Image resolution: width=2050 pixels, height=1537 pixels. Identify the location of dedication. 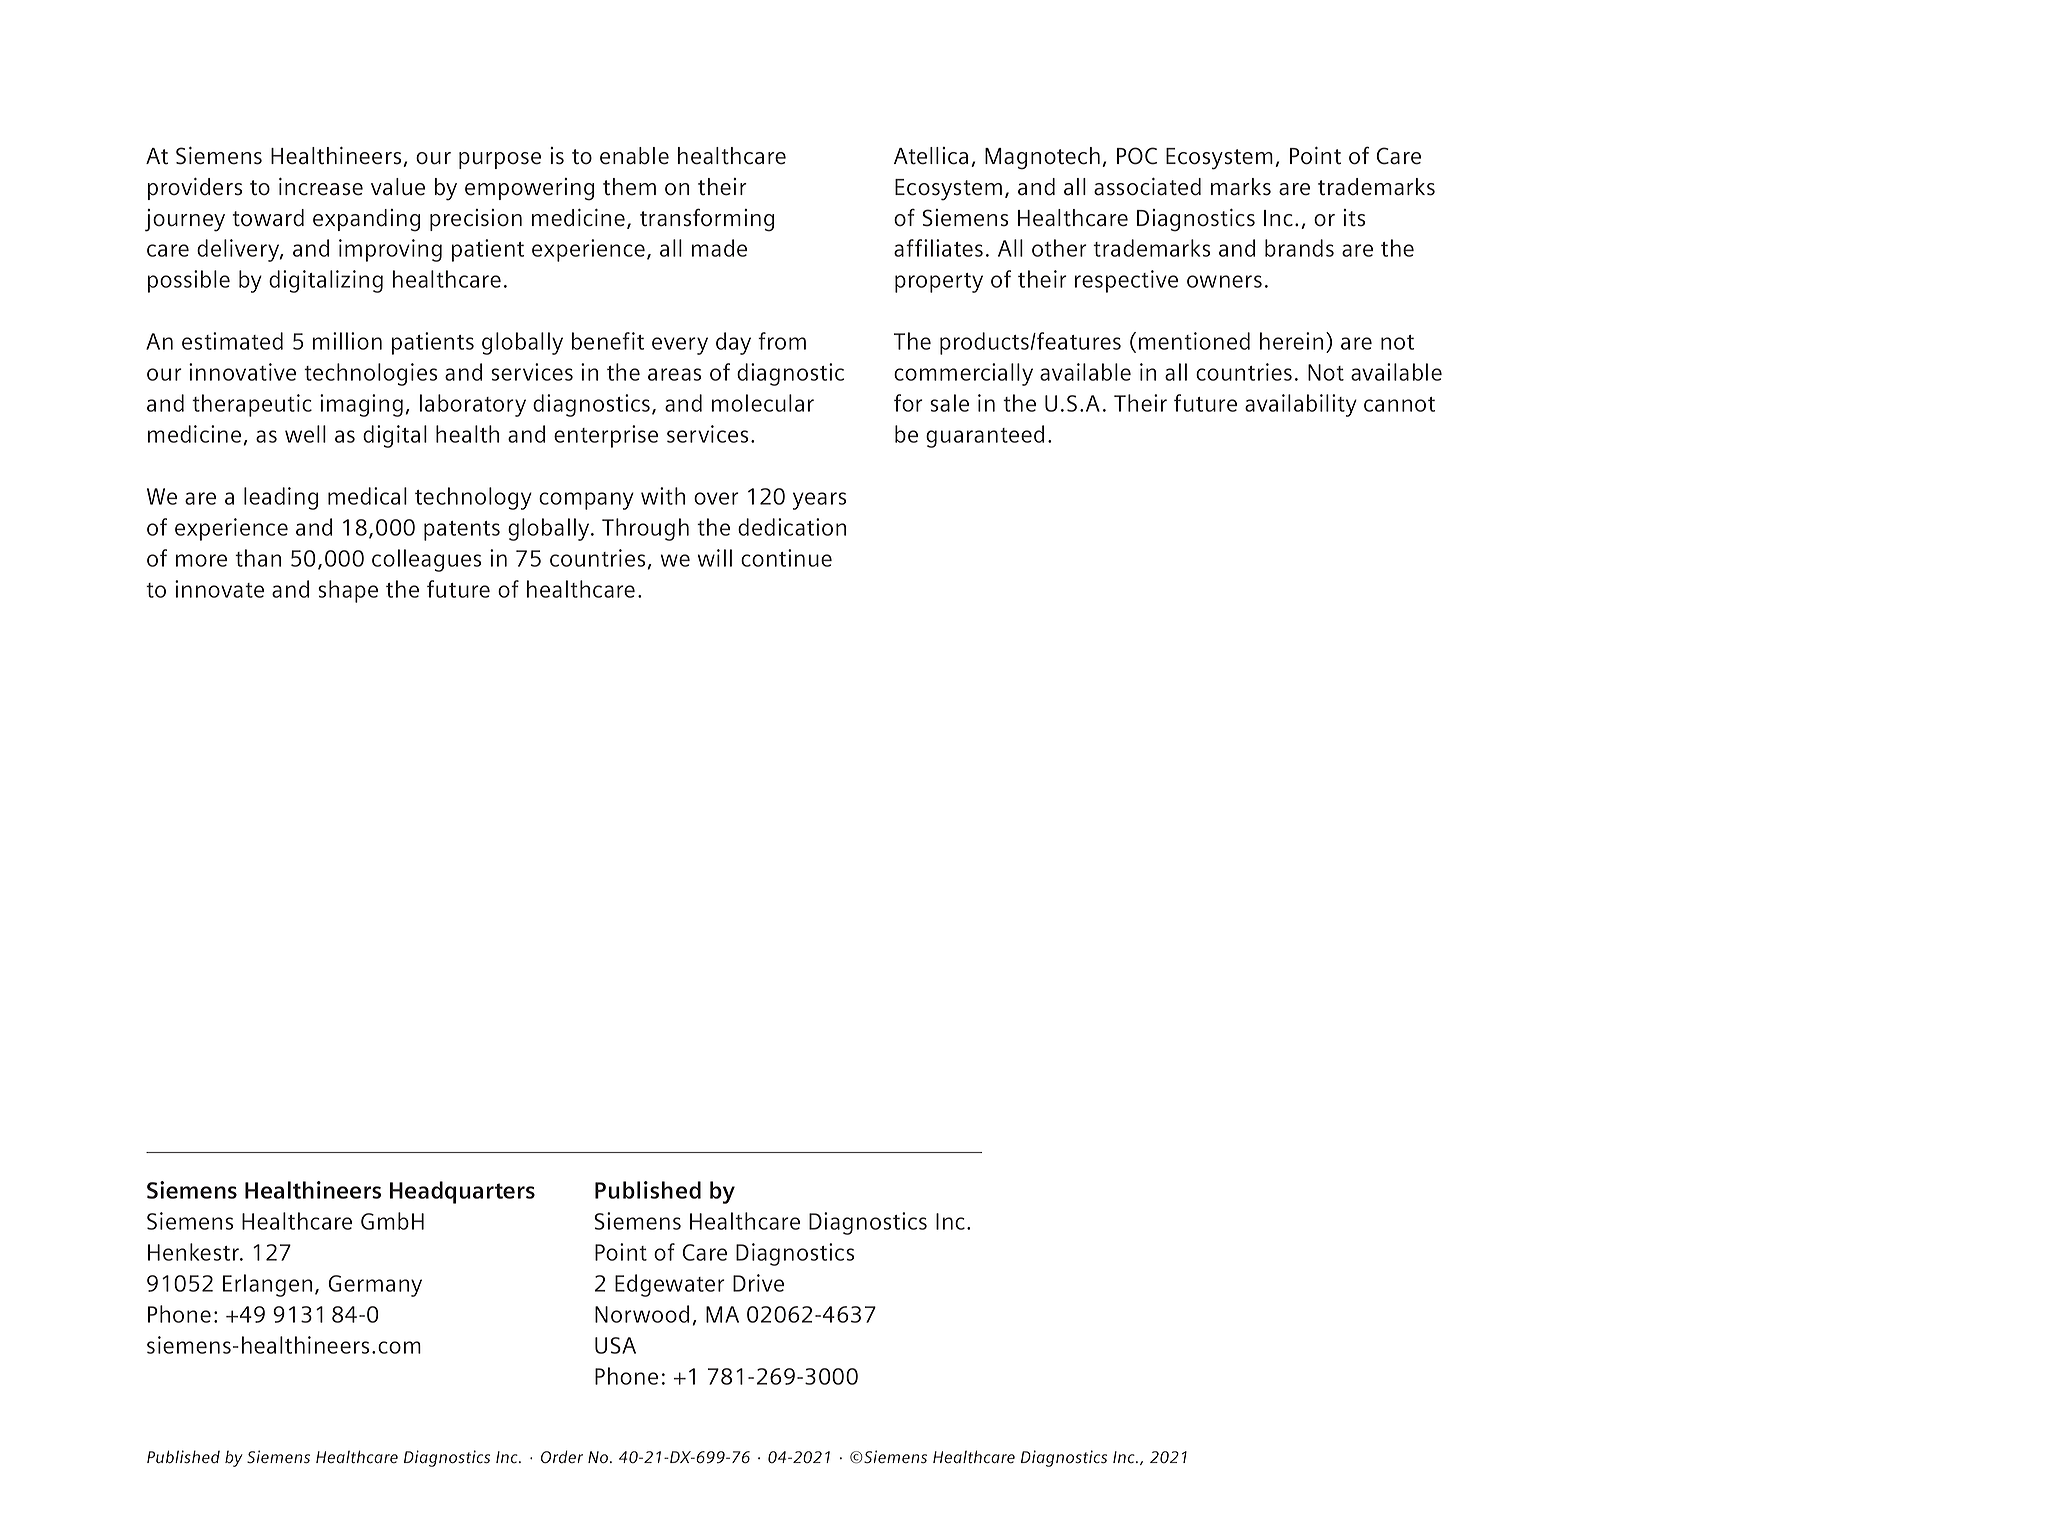
(792, 527).
